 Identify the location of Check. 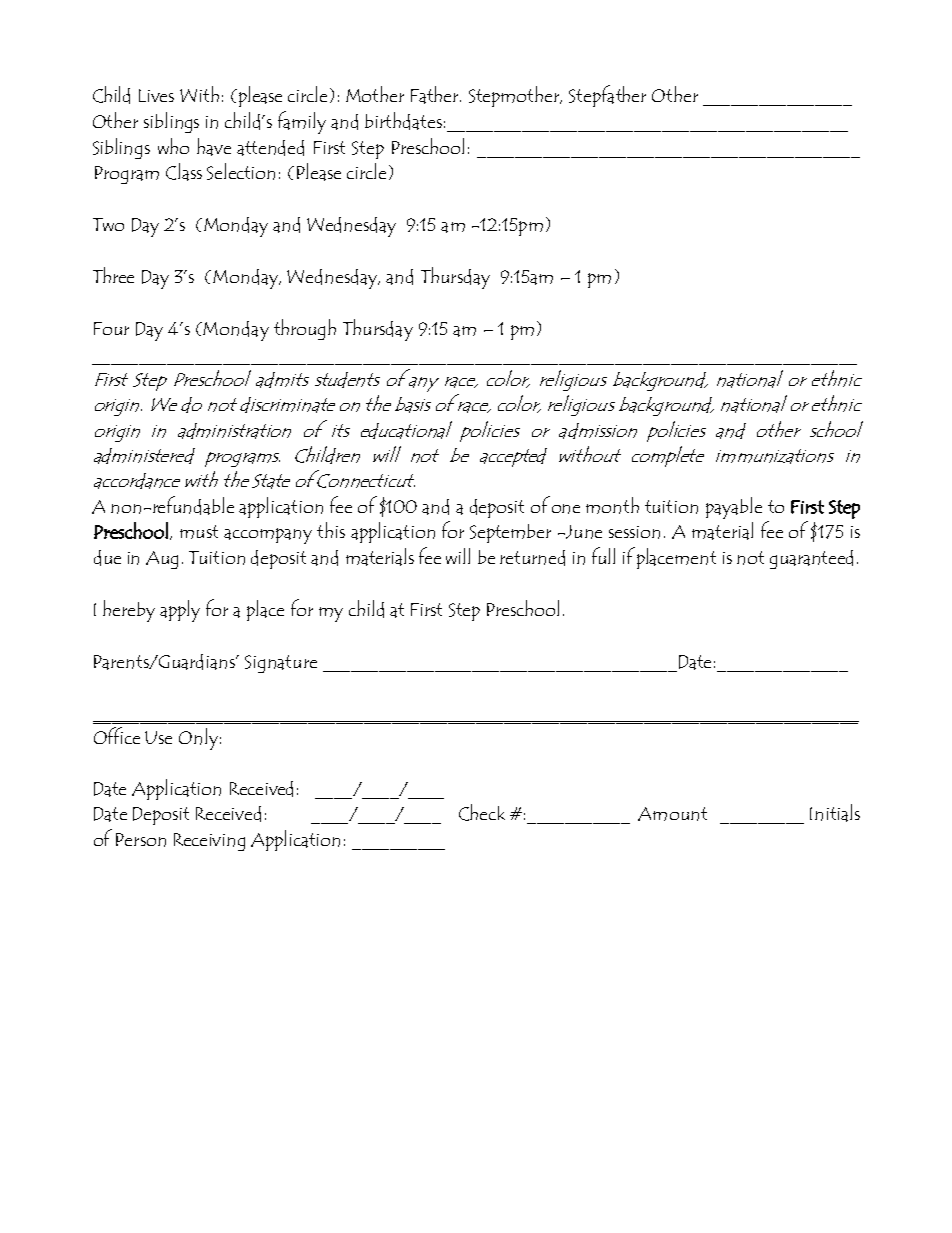
(482, 812).
